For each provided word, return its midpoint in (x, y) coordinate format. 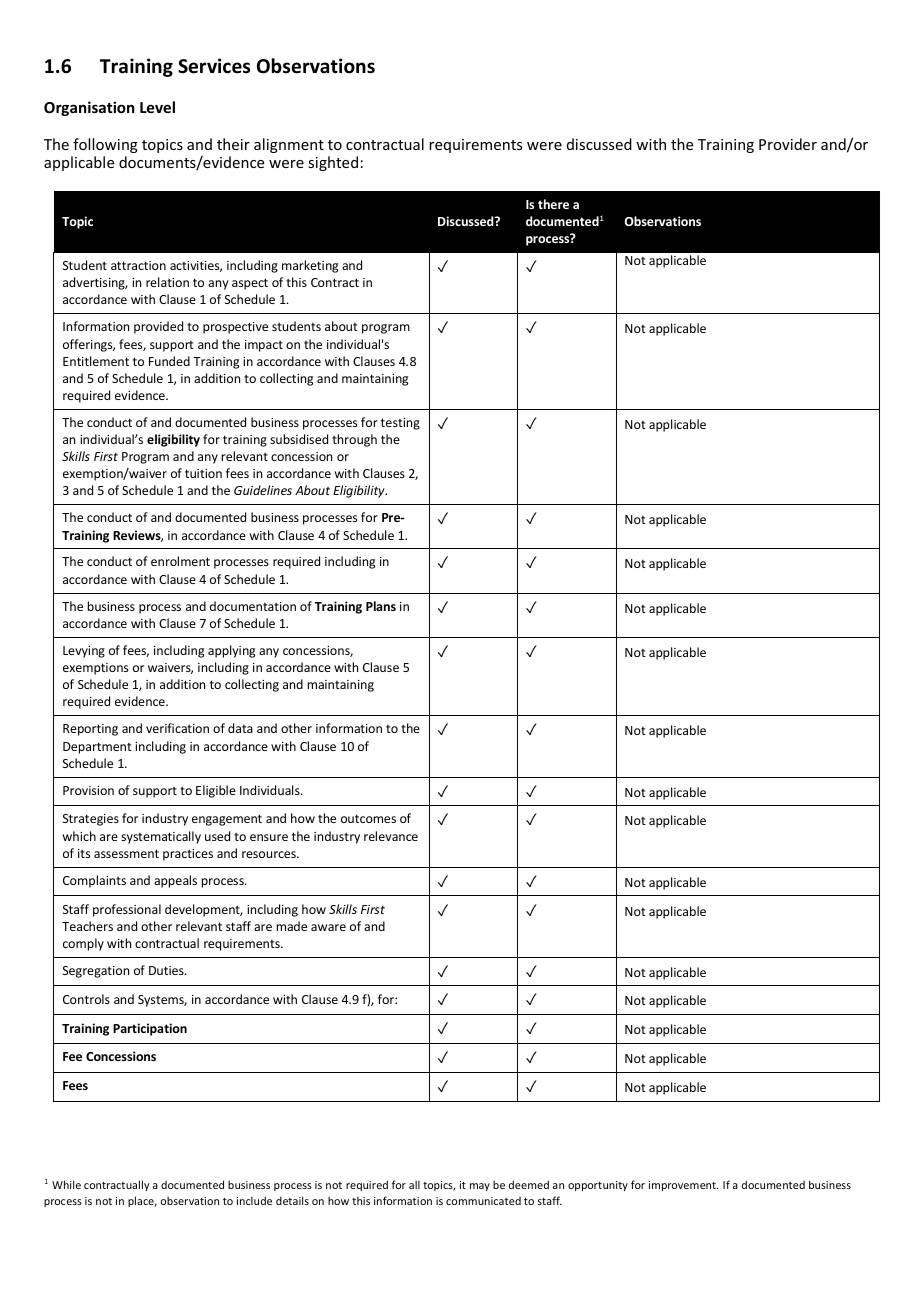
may (480, 1187)
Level (157, 107)
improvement (683, 1186)
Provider (788, 144)
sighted (333, 163)
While (66, 1184)
